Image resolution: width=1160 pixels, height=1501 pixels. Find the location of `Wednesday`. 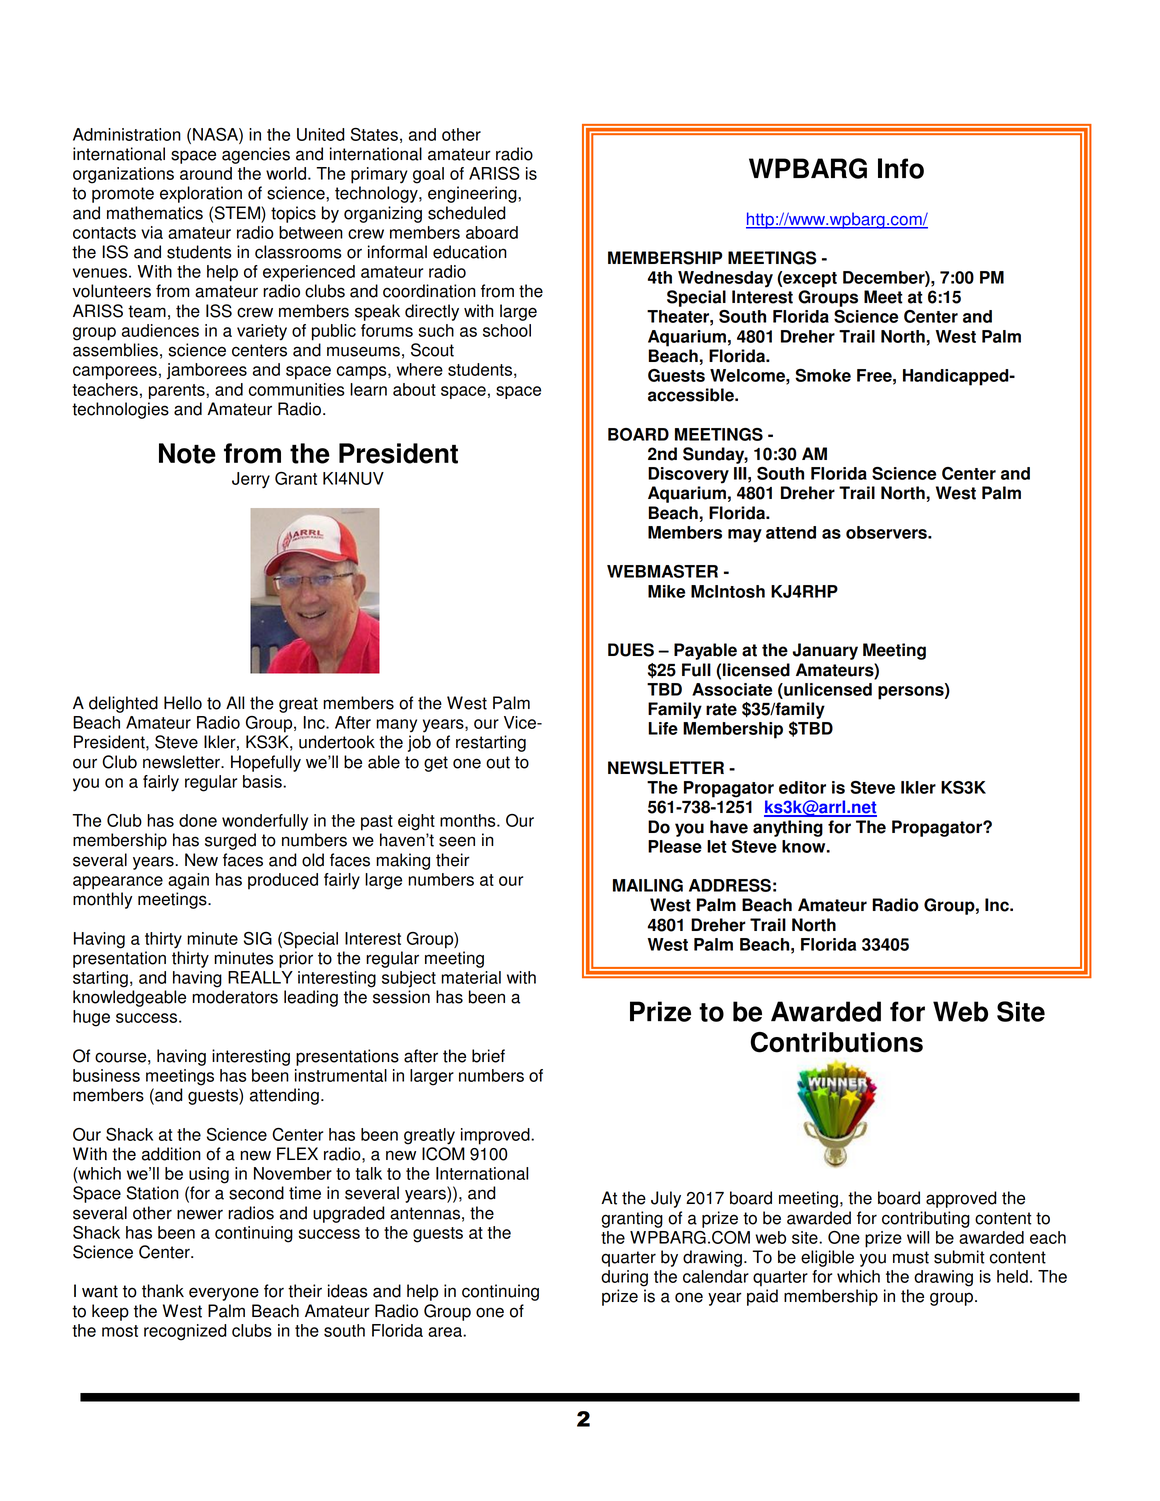

Wednesday is located at coordinates (725, 279).
